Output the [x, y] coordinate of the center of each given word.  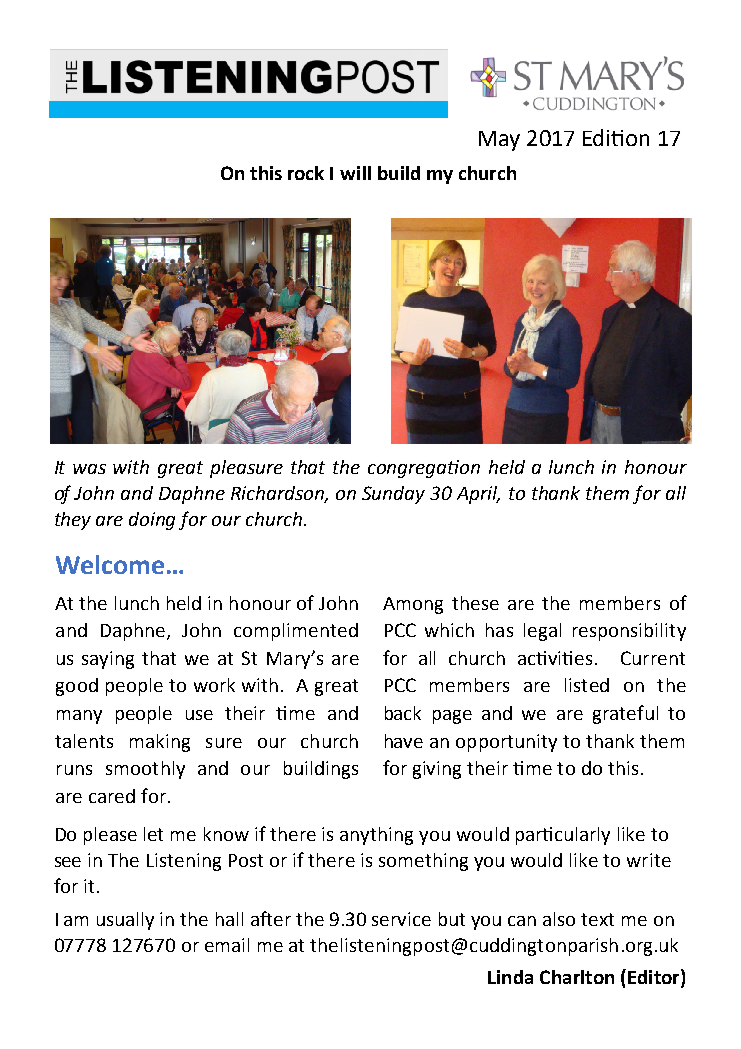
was [89, 469]
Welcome [110, 564]
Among [413, 605]
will [355, 173]
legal [542, 632]
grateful [625, 714]
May [499, 141]
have [404, 741]
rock [306, 173]
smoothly [145, 770]
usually [125, 921]
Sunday [393, 495]
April [478, 495]
